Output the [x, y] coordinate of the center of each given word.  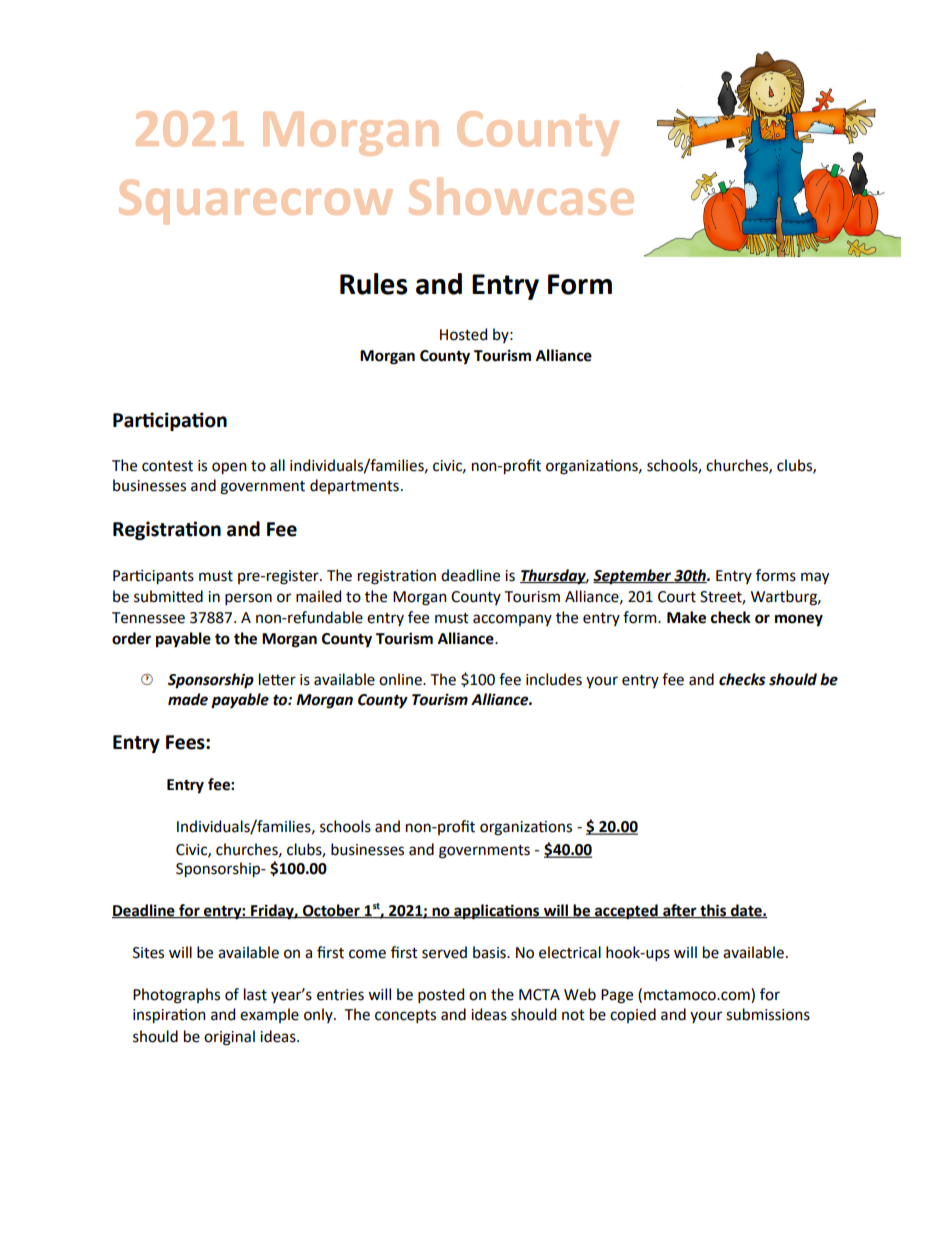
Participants [153, 577]
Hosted [463, 334]
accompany [512, 620]
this [713, 911]
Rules [374, 284]
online [401, 679]
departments [354, 486]
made [188, 699]
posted [441, 995]
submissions [768, 1014]
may [815, 578]
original [229, 1038]
